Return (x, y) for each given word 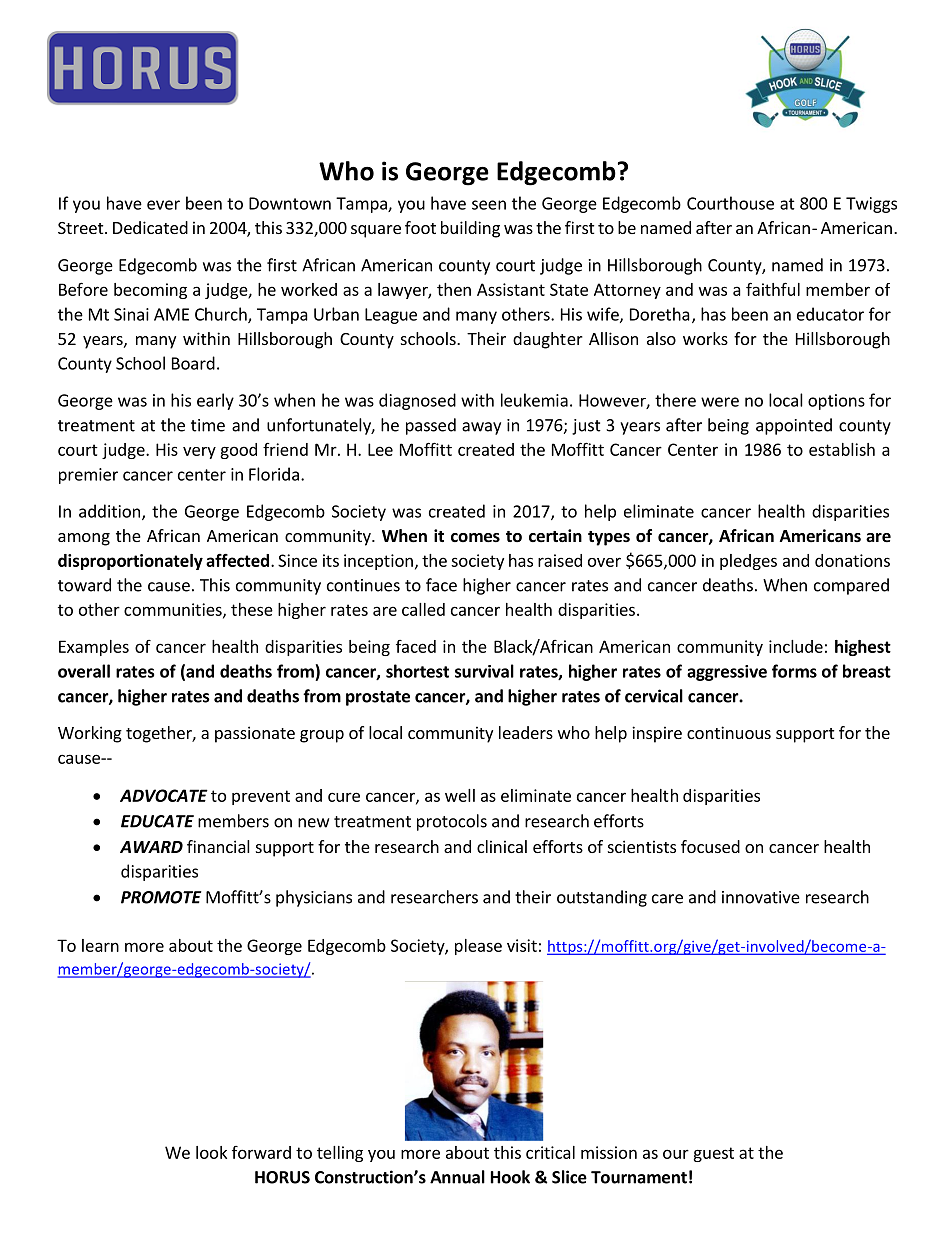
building (470, 229)
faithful (773, 289)
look (211, 1152)
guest (713, 1154)
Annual (457, 1177)
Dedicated (150, 227)
